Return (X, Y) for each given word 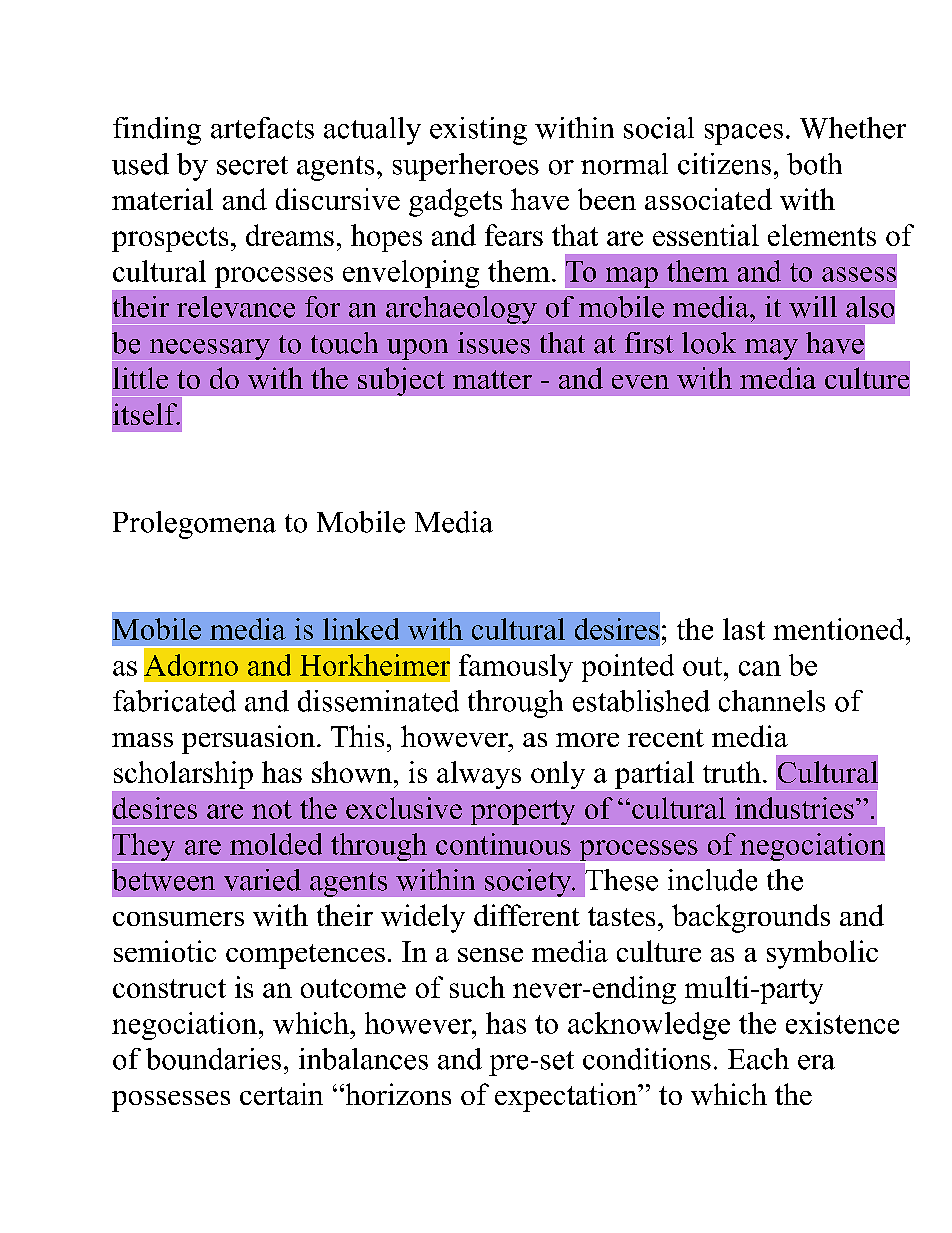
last (744, 629)
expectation (567, 1097)
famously (516, 668)
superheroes (466, 167)
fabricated (174, 701)
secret (252, 165)
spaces (744, 134)
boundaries (213, 1059)
